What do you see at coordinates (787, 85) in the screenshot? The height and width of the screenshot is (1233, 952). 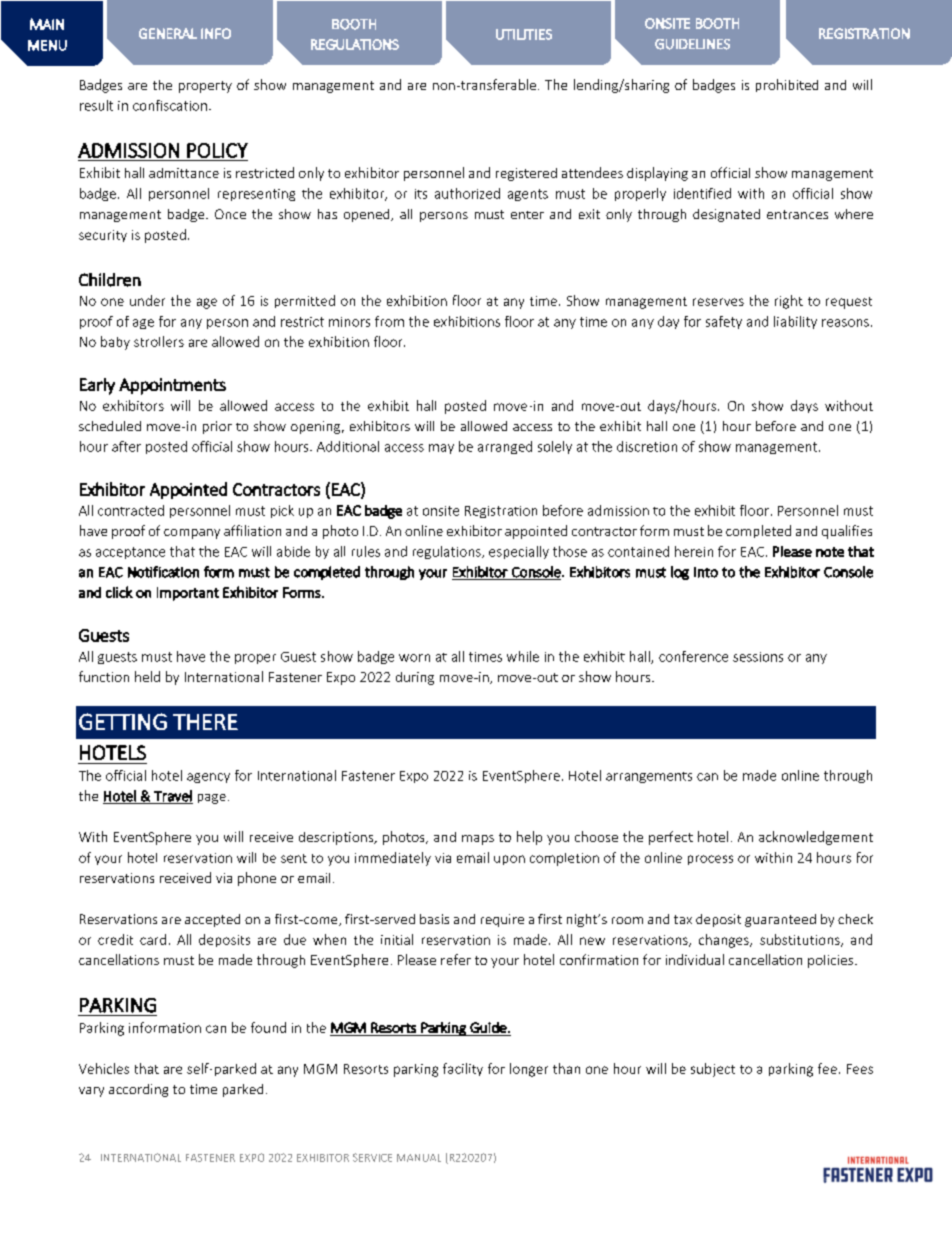 I see `prohibited` at bounding box center [787, 85].
